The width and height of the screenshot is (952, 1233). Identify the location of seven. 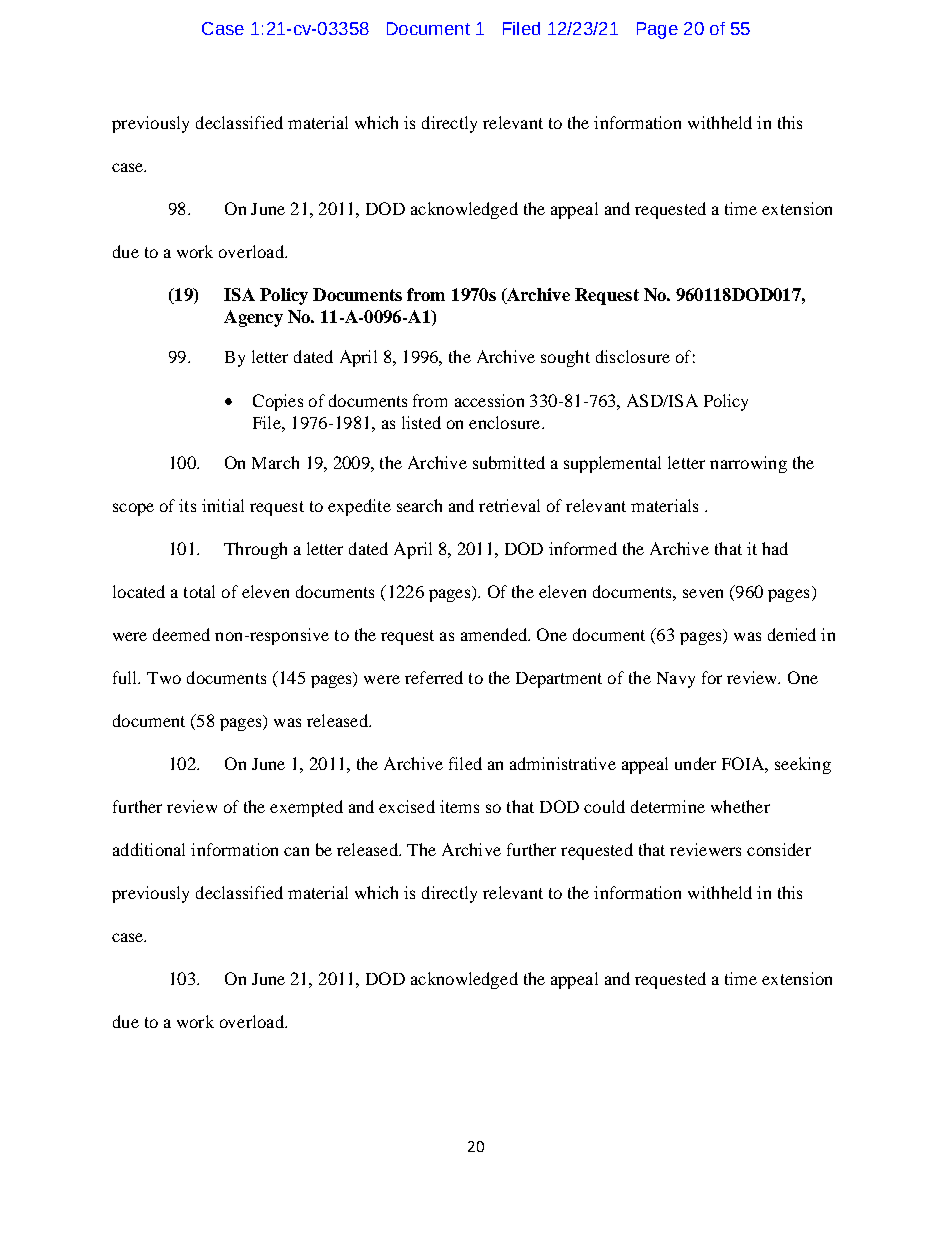
(703, 593).
